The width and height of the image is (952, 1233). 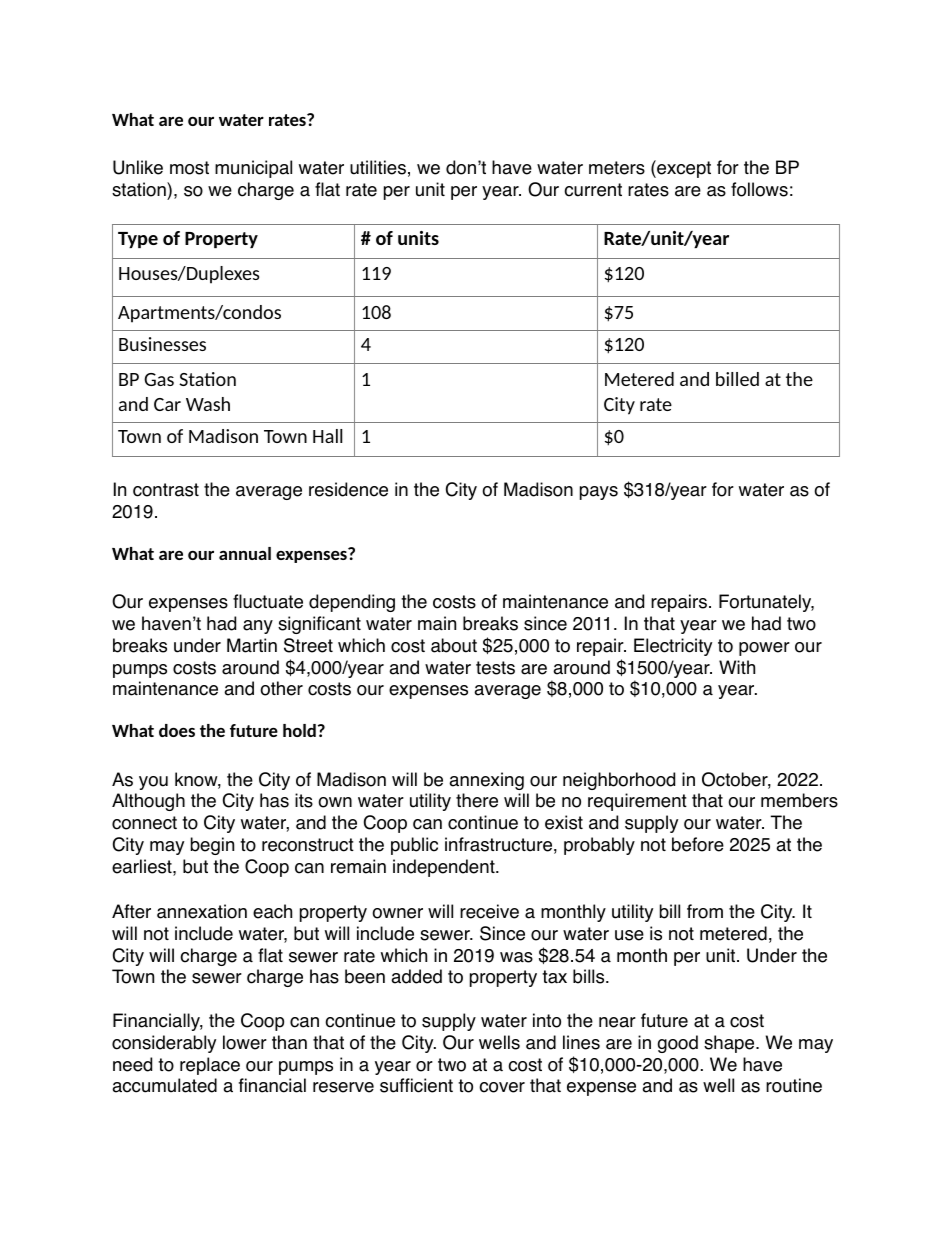 I want to click on annexing, so click(x=486, y=781).
